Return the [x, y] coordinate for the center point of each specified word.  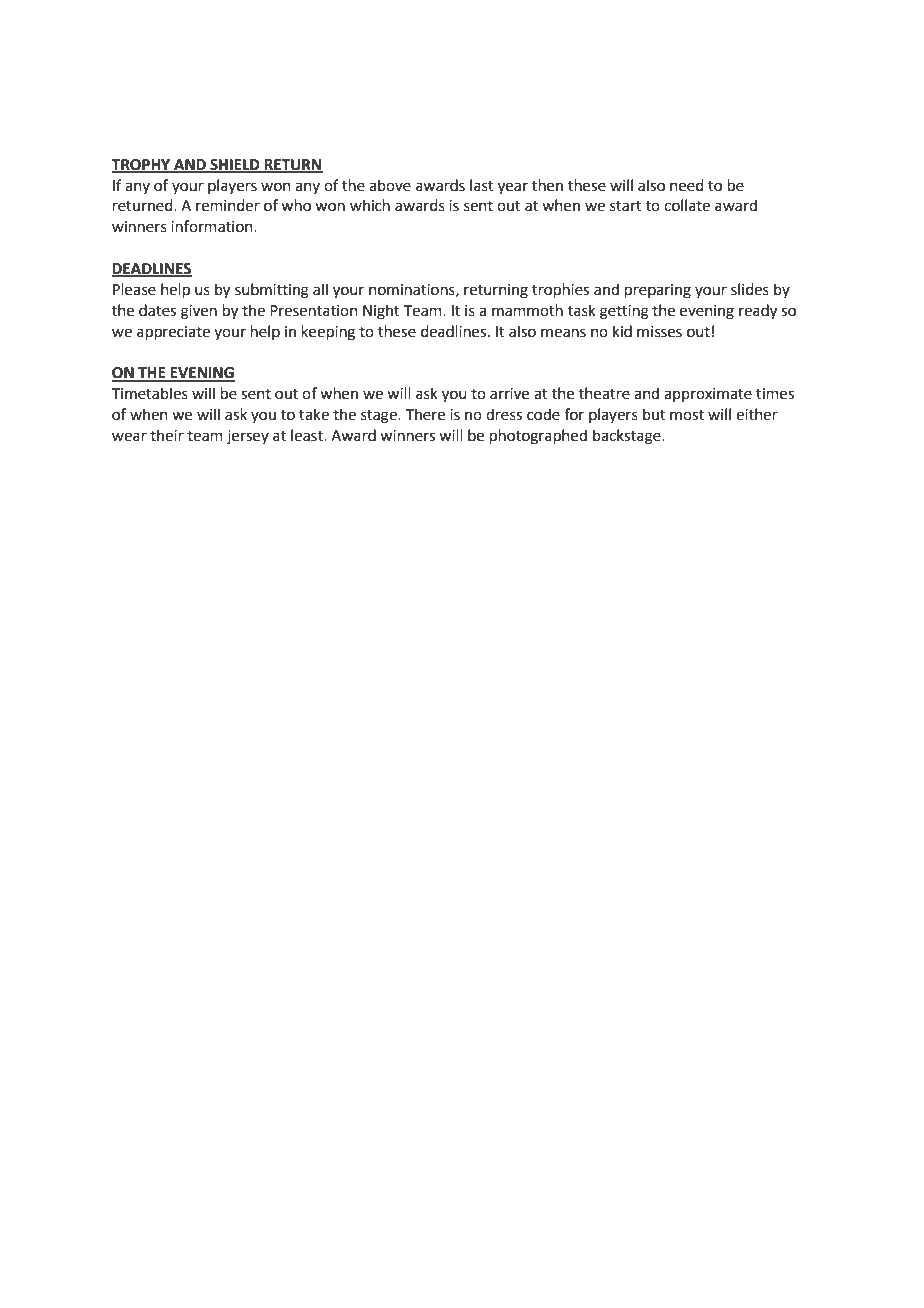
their [167, 435]
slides [750, 289]
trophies [560, 290]
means [563, 333]
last [482, 185]
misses [659, 332]
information [213, 226]
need [687, 185]
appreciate [173, 333]
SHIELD [235, 165]
